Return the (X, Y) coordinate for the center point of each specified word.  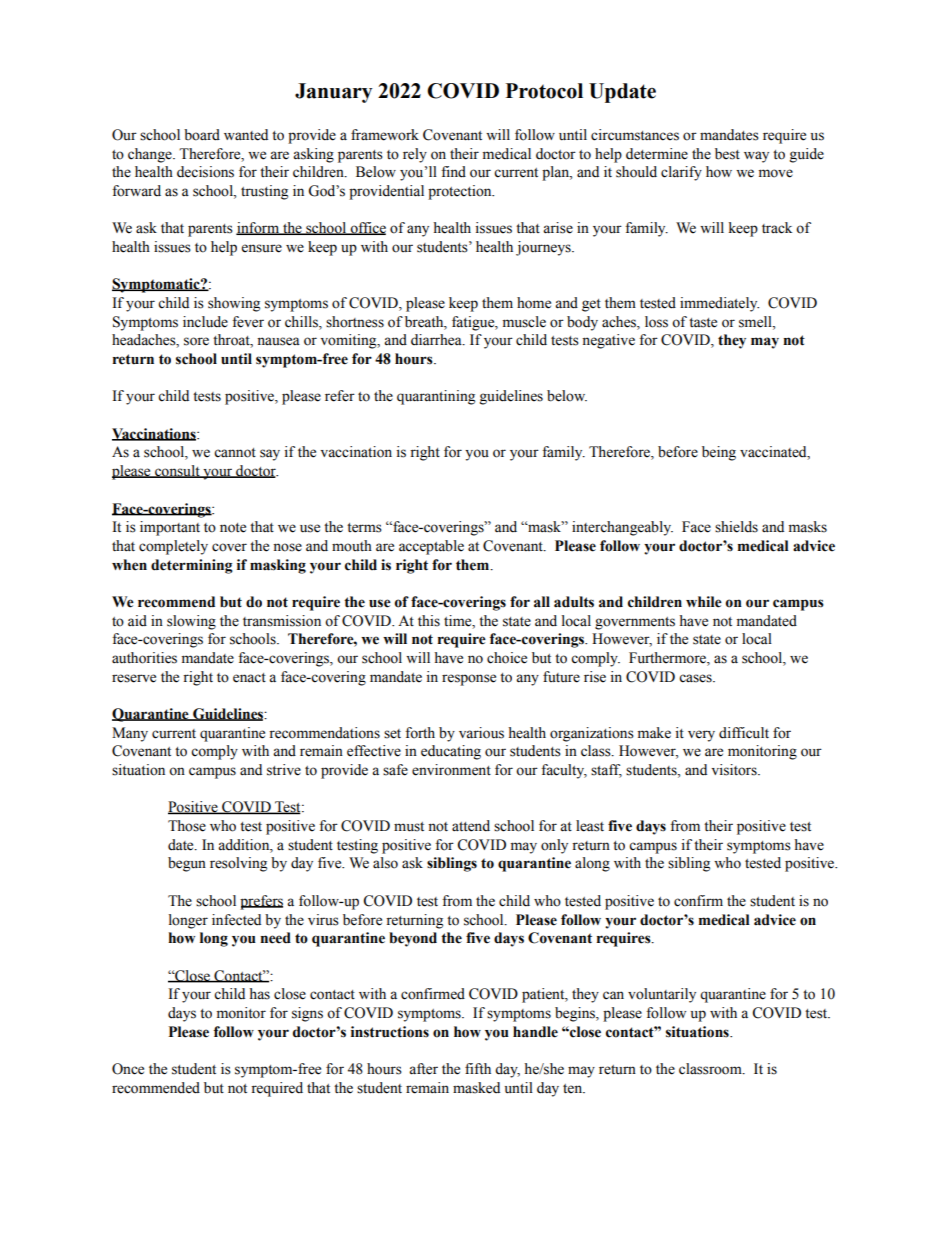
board (202, 135)
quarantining (436, 397)
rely (415, 155)
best (727, 154)
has (259, 994)
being (719, 453)
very (701, 736)
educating (451, 752)
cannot (235, 453)
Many (130, 734)
